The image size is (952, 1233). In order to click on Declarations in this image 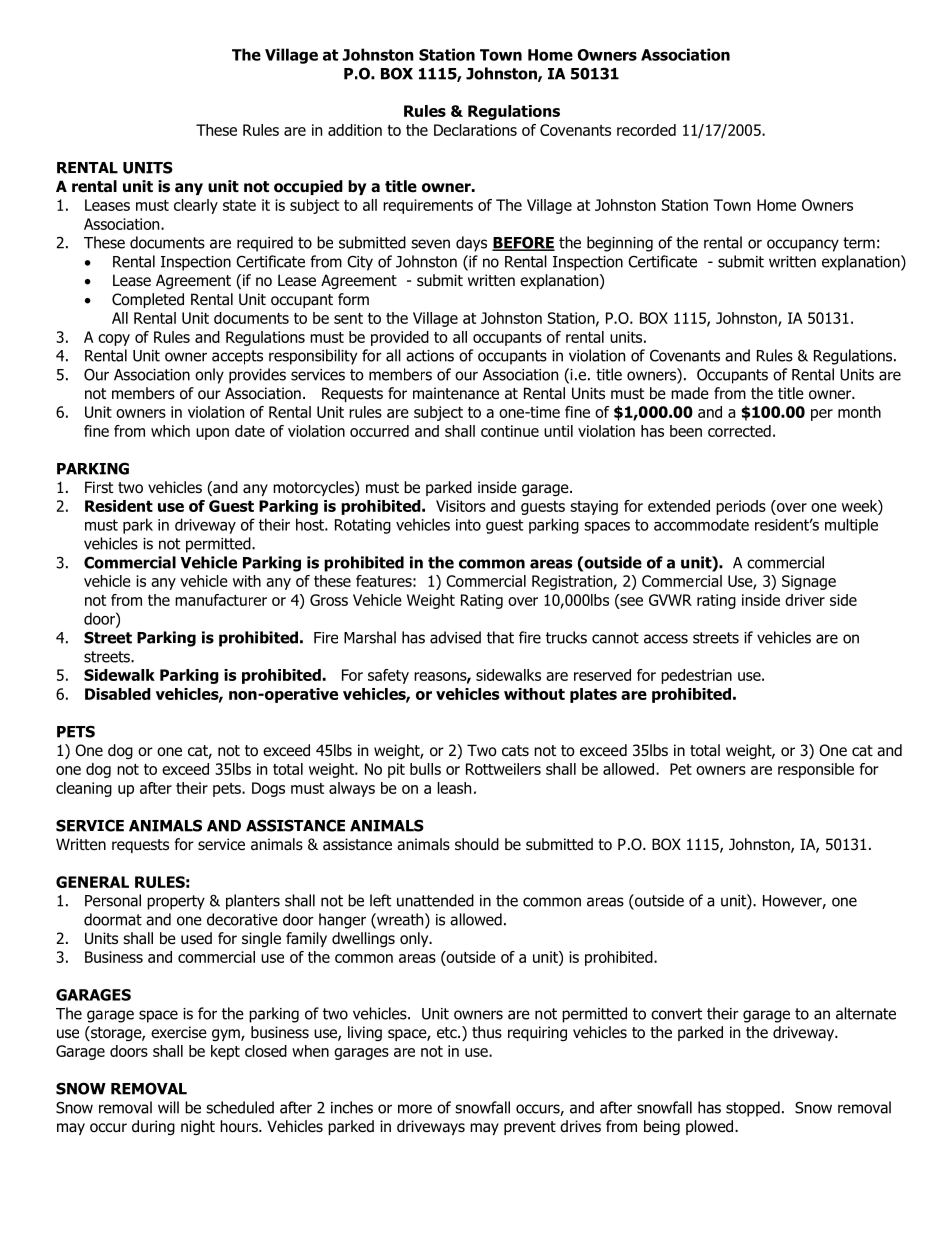, I will do `click(475, 130)`.
